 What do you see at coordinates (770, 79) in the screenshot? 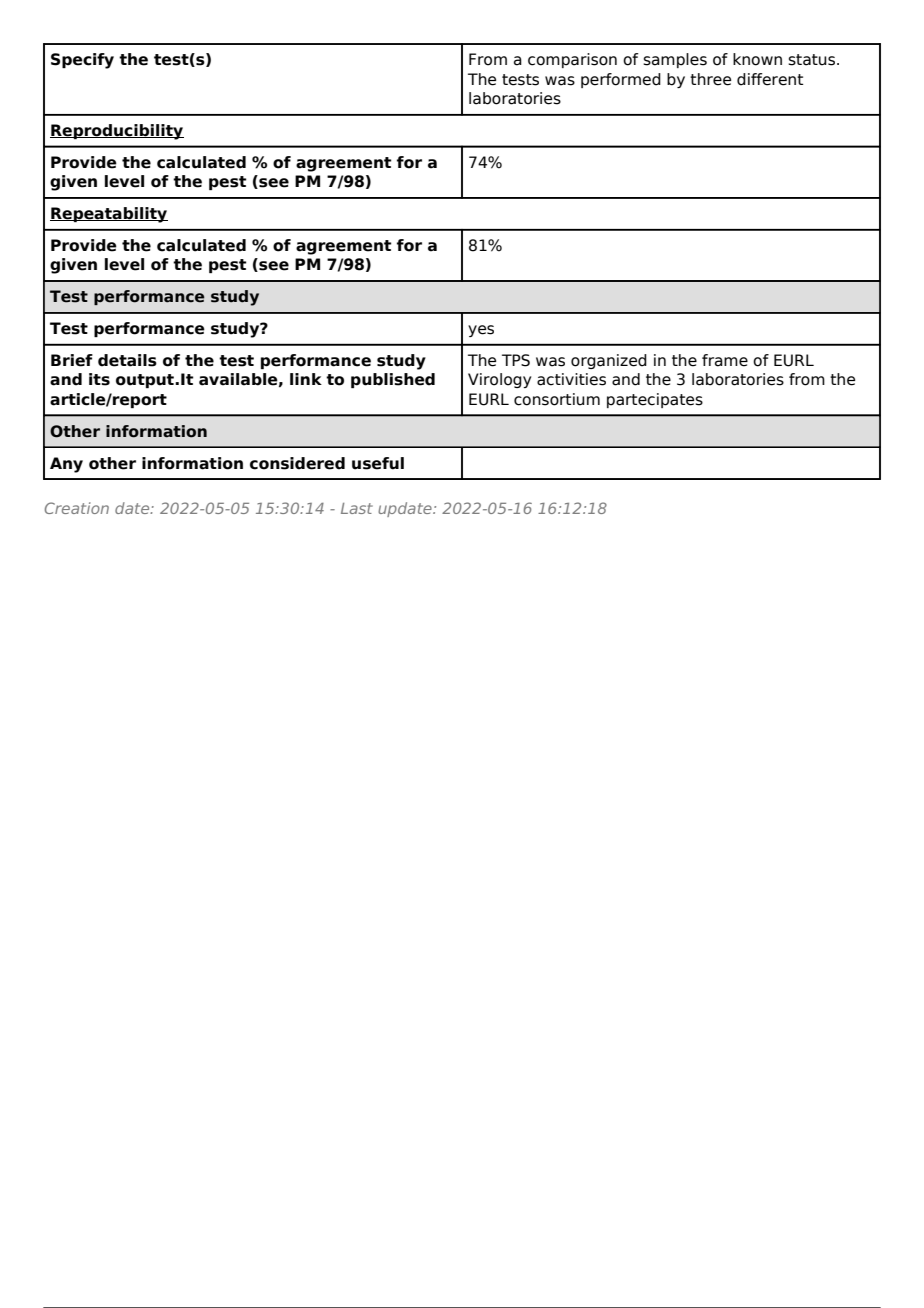
I see `different` at bounding box center [770, 79].
